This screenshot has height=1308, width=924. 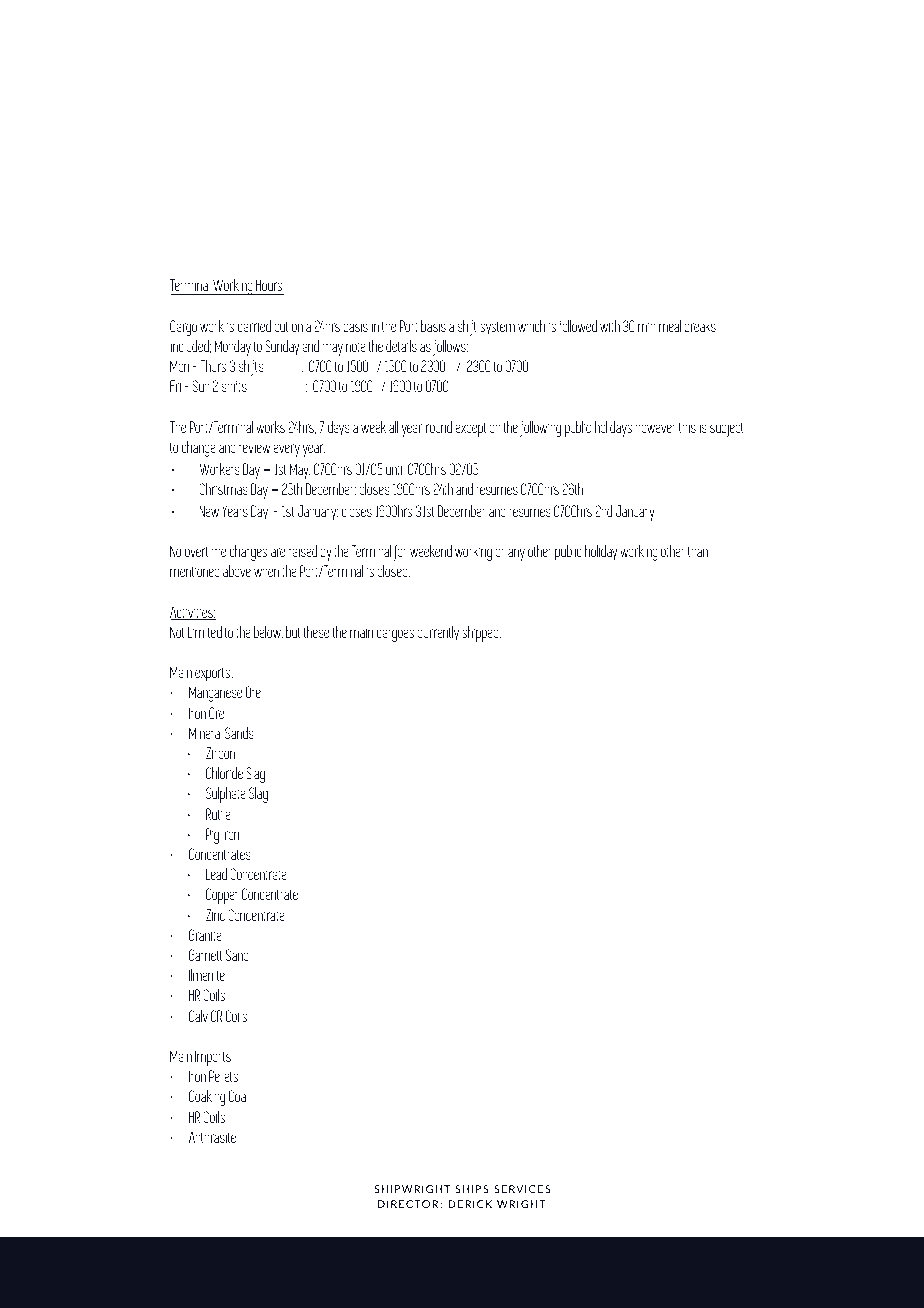 What do you see at coordinates (238, 1096) in the screenshot?
I see `Coal` at bounding box center [238, 1096].
